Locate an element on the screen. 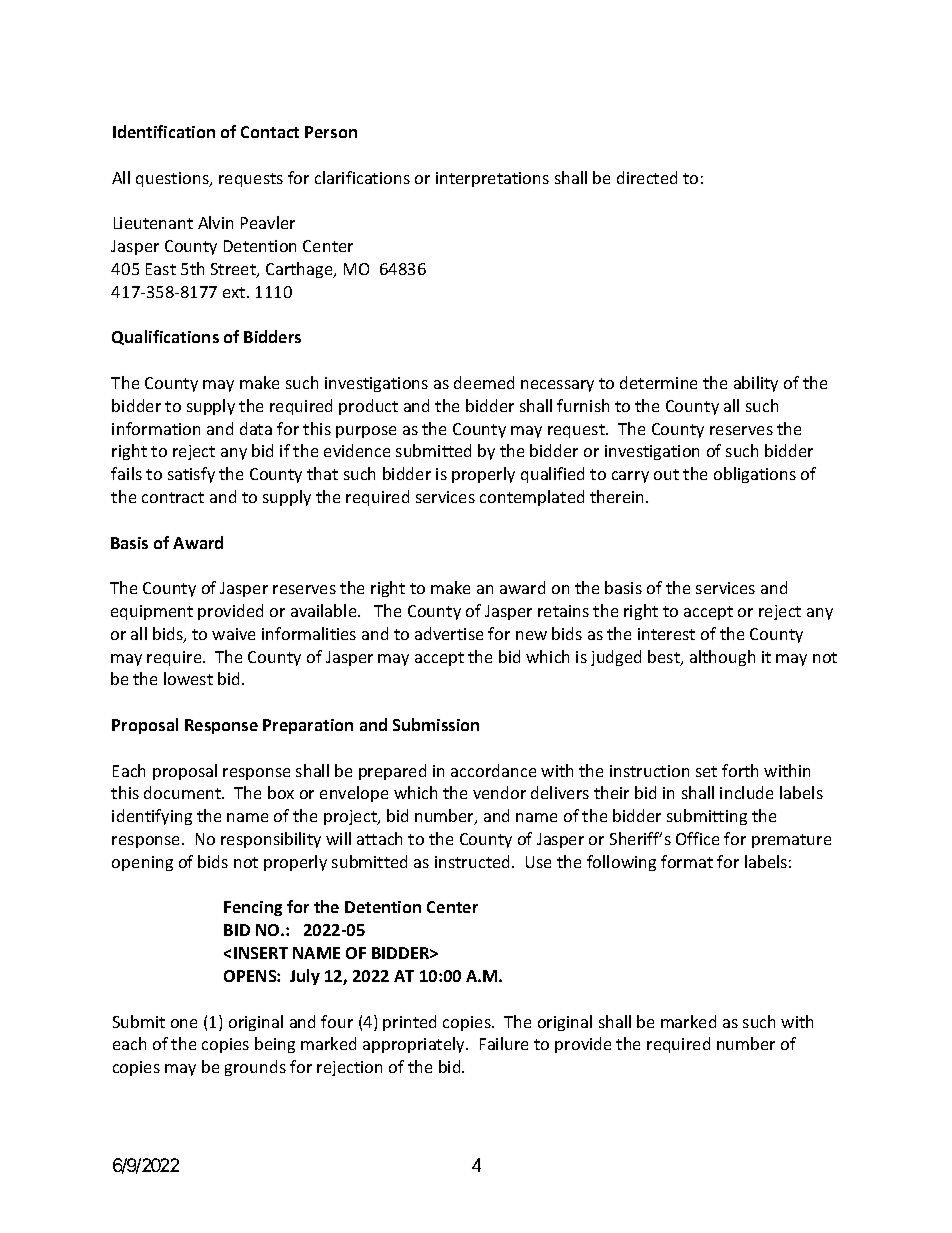 This screenshot has width=952, height=1233. contemplated is located at coordinates (532, 498).
